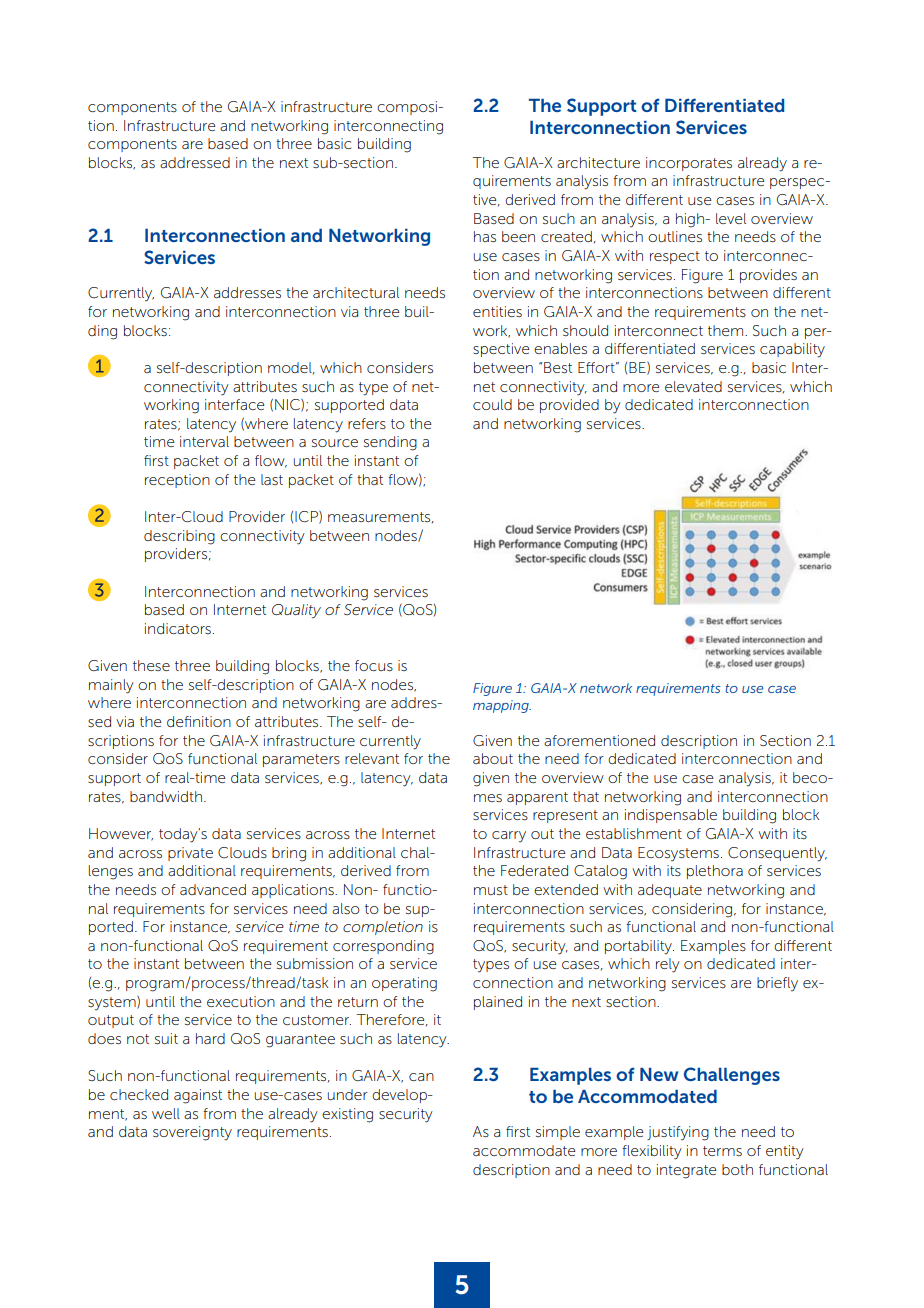  Describe the element at coordinates (367, 423) in the screenshot. I see `refers` at that location.
